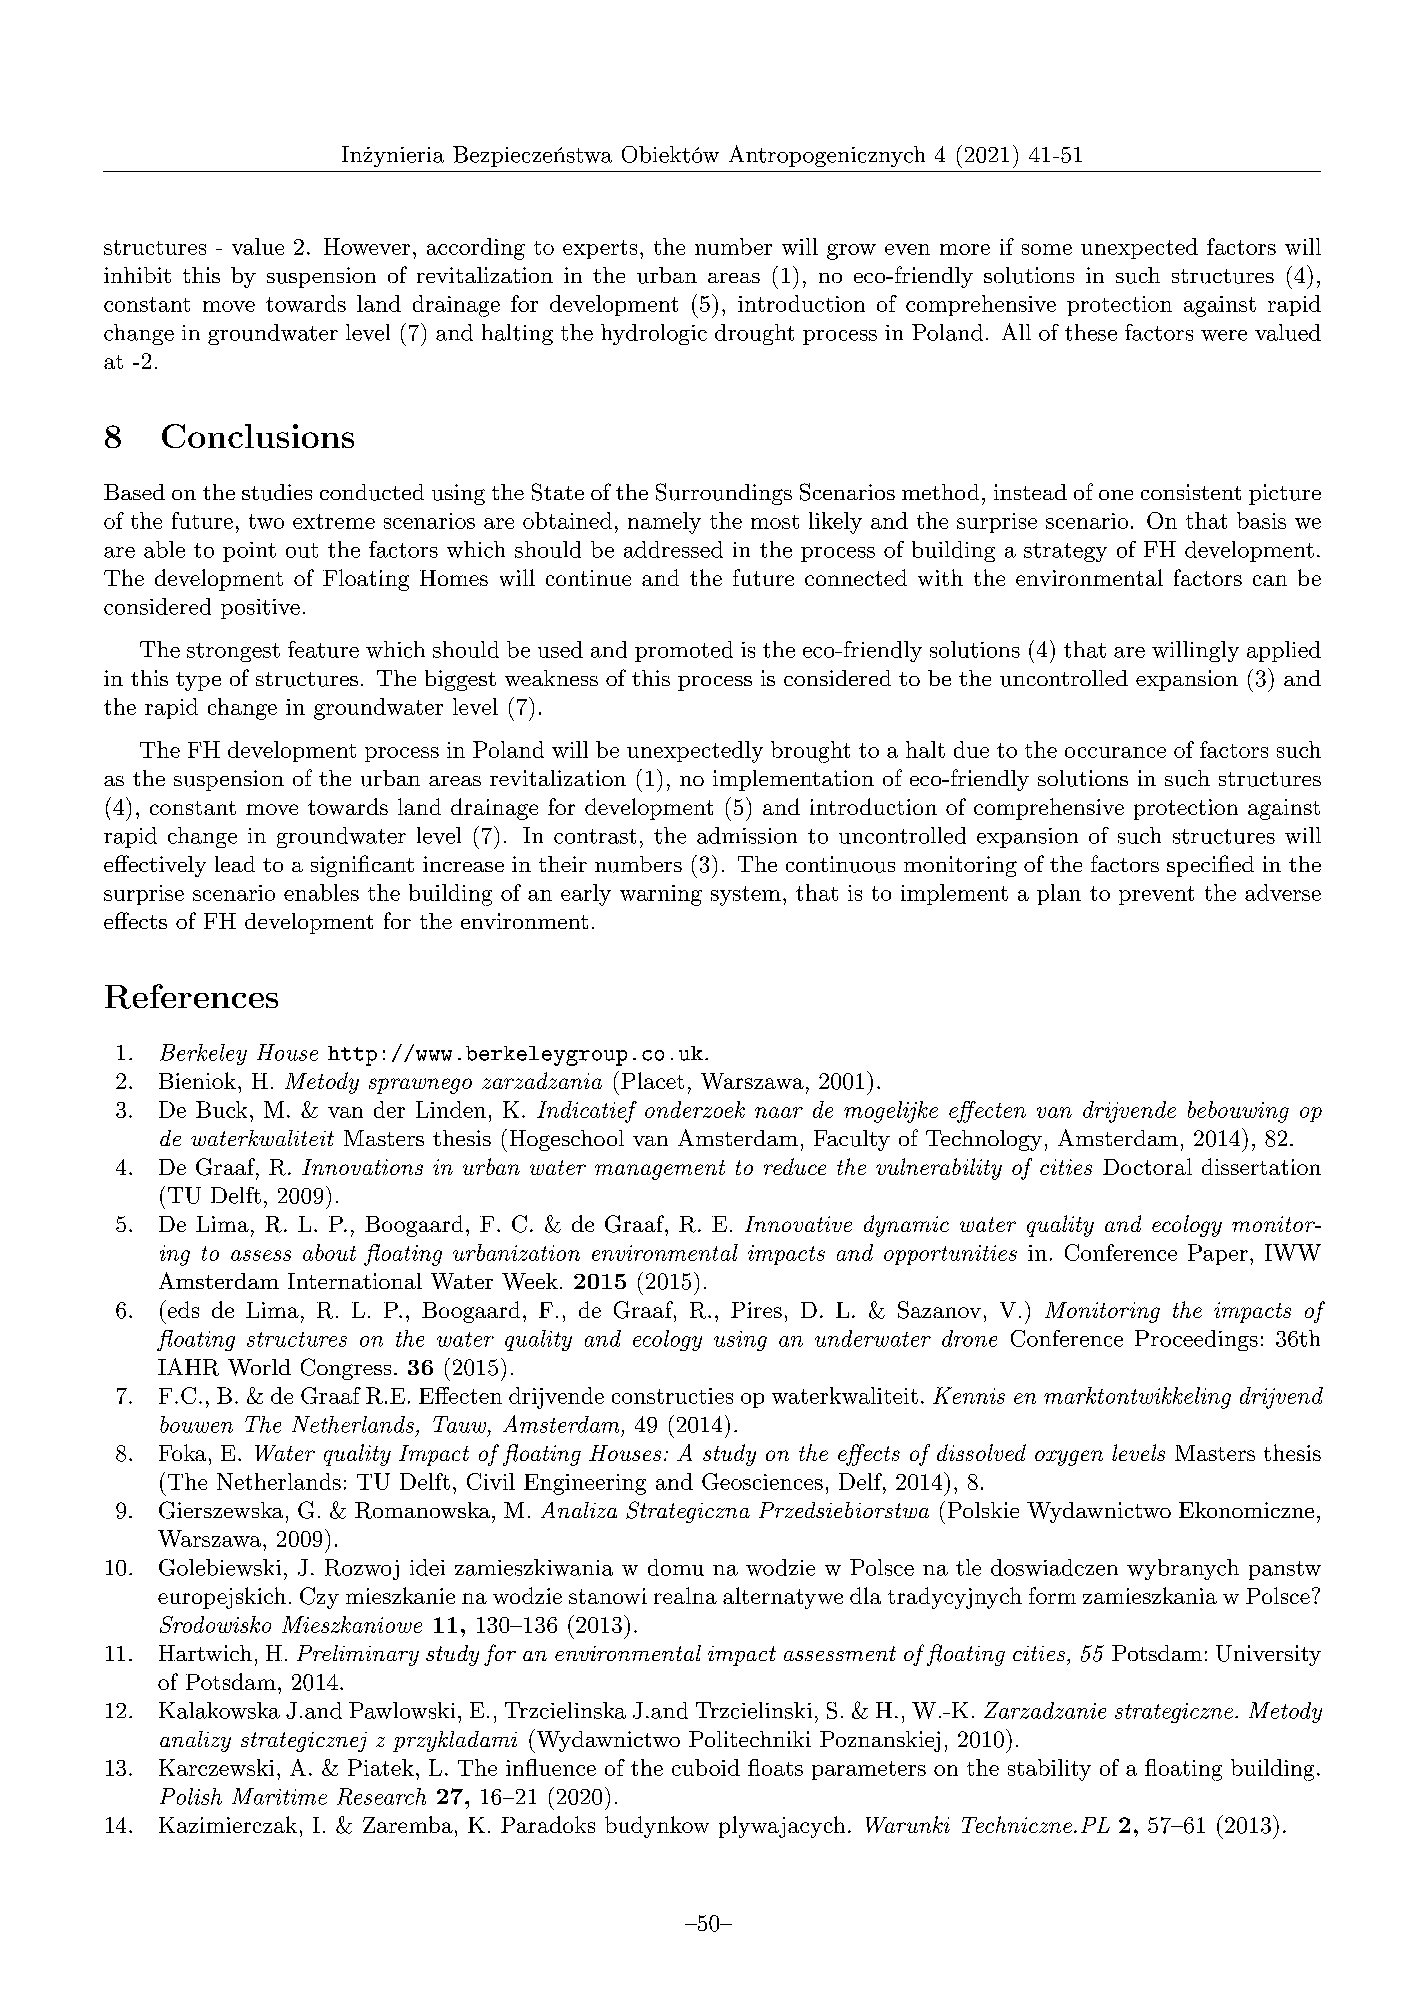  What do you see at coordinates (1059, 894) in the screenshot?
I see `plan` at bounding box center [1059, 894].
